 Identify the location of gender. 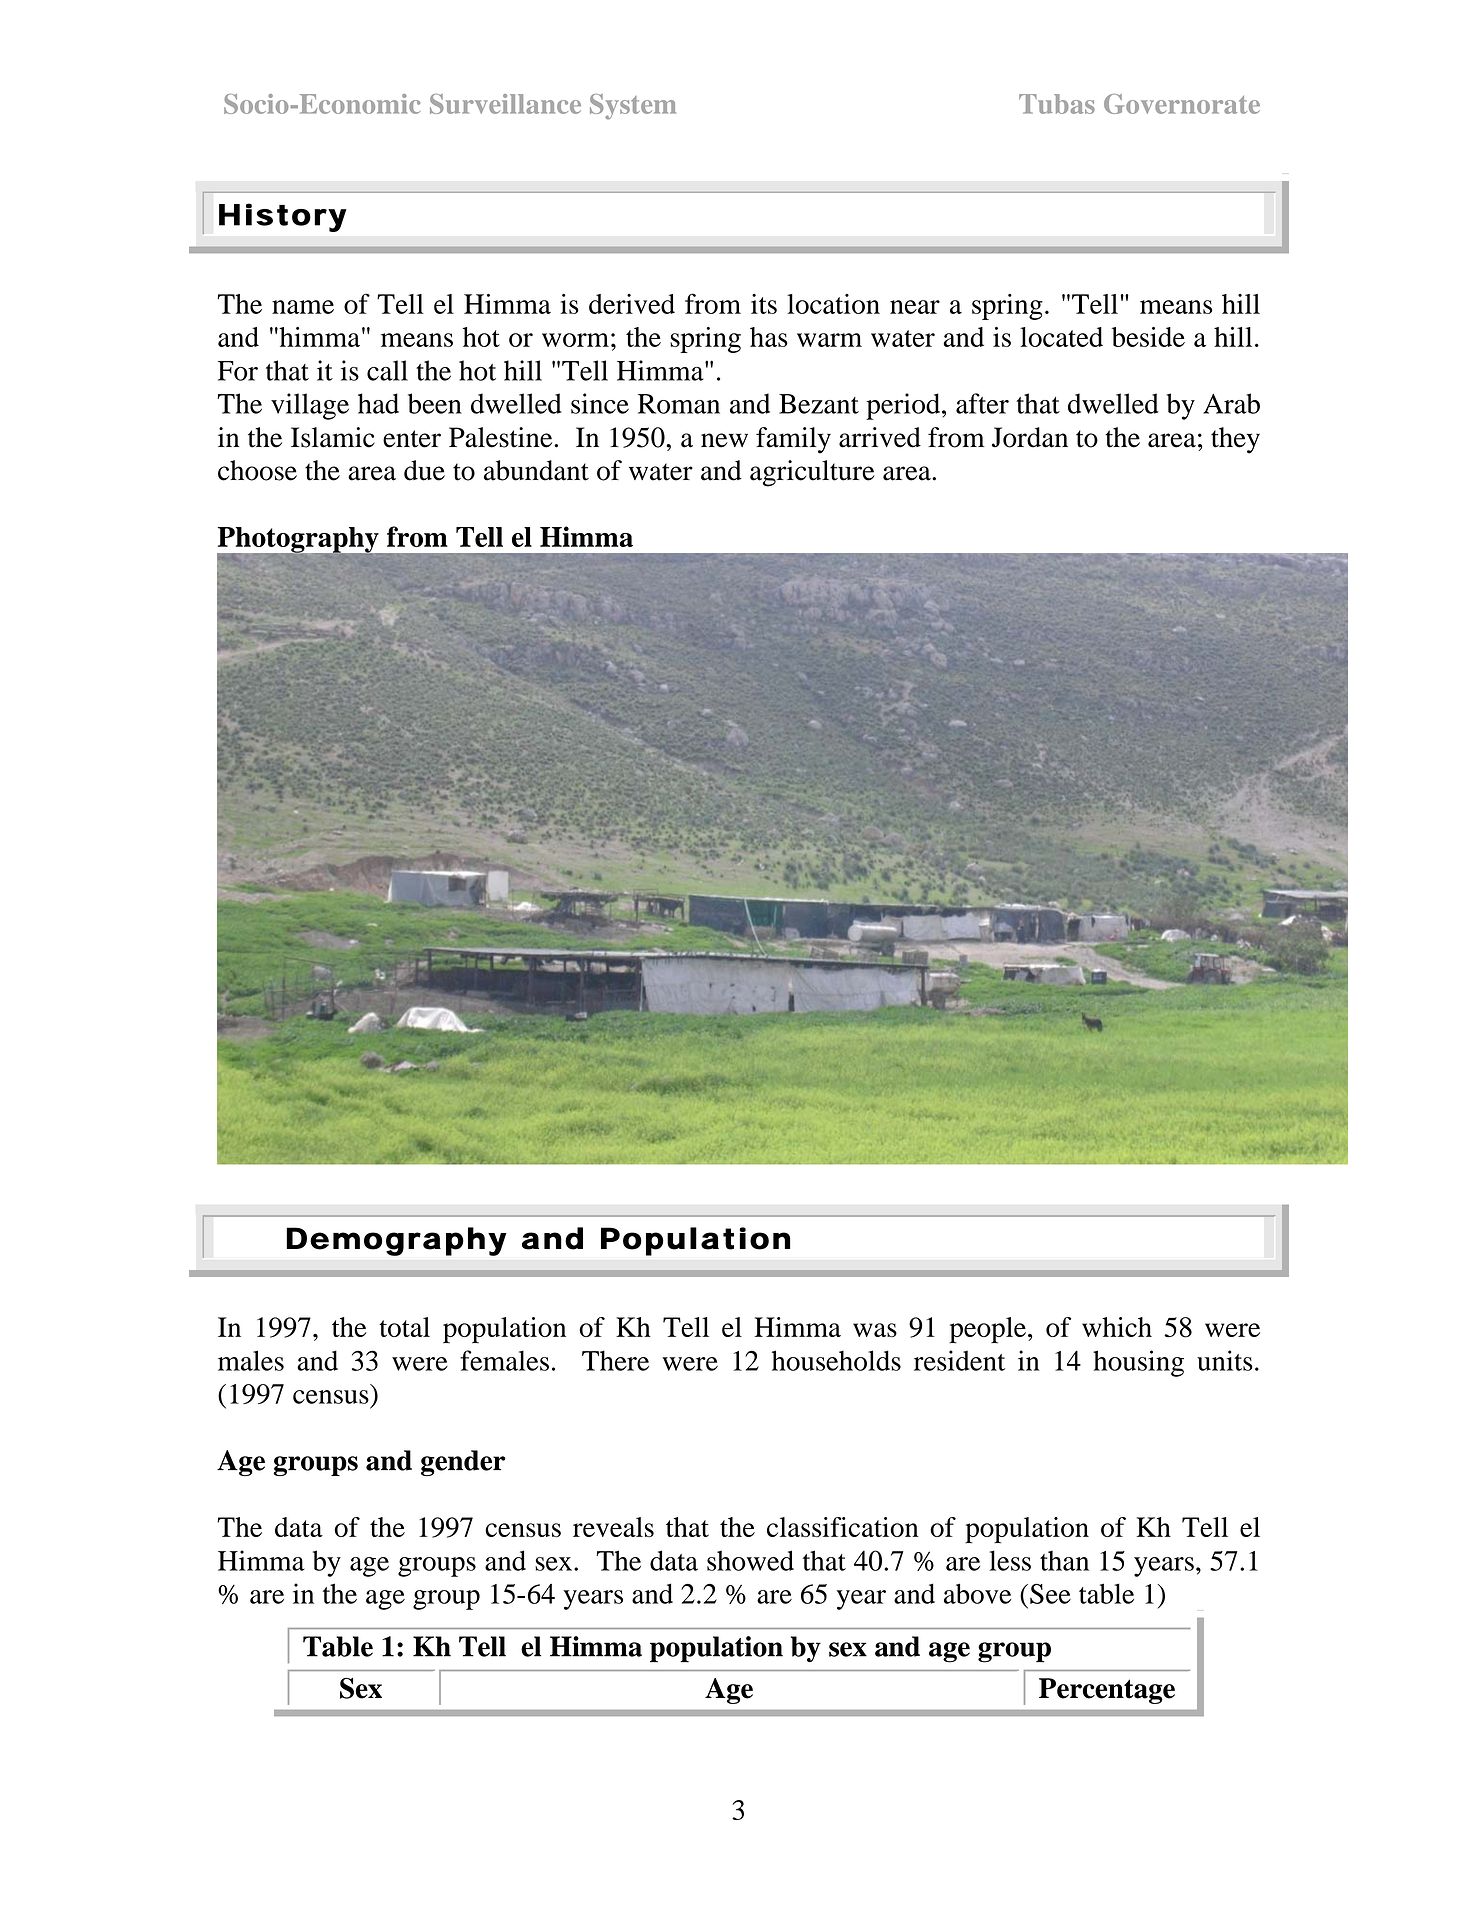
(463, 1463).
